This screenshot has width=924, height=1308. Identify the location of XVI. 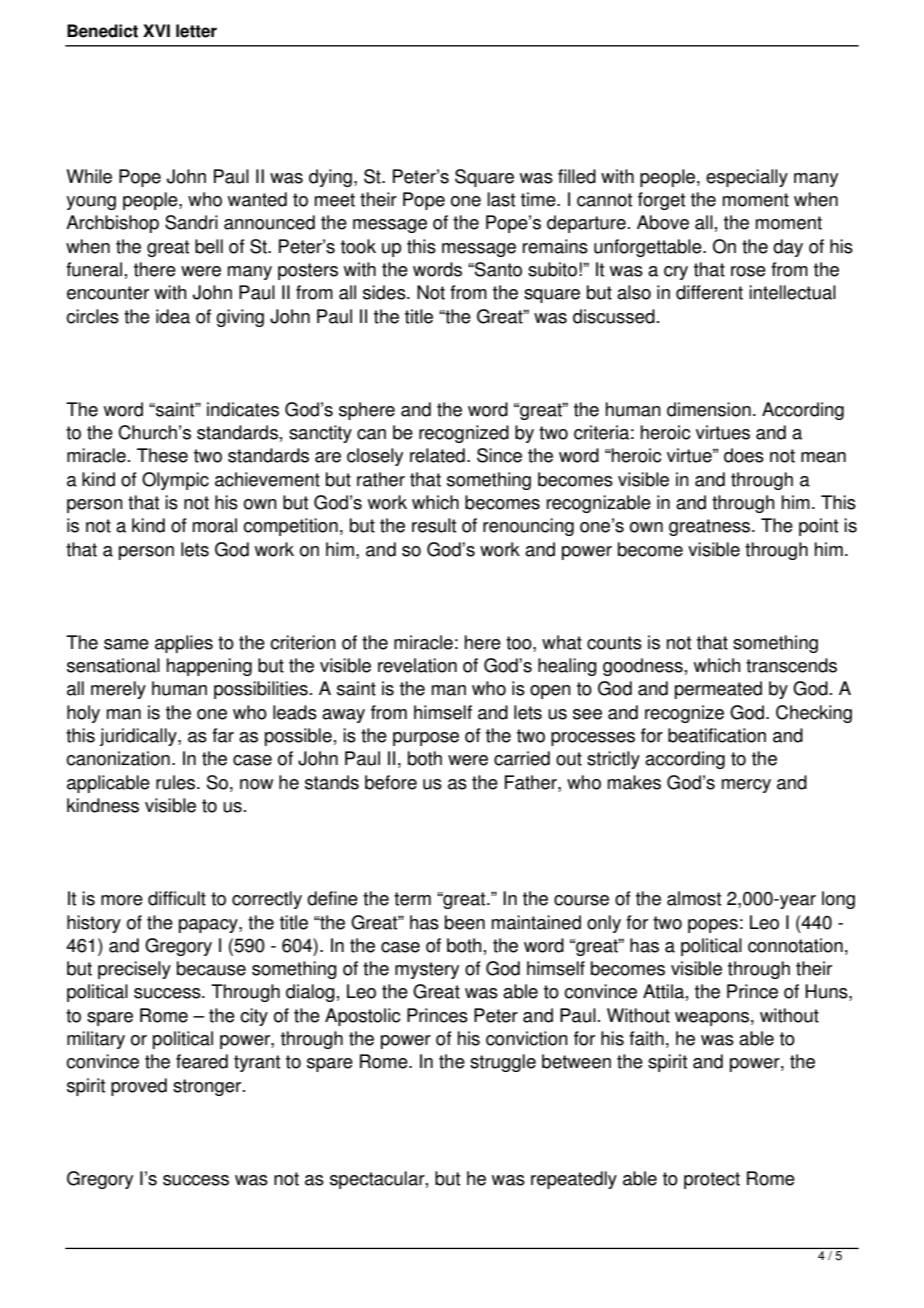
(156, 30).
